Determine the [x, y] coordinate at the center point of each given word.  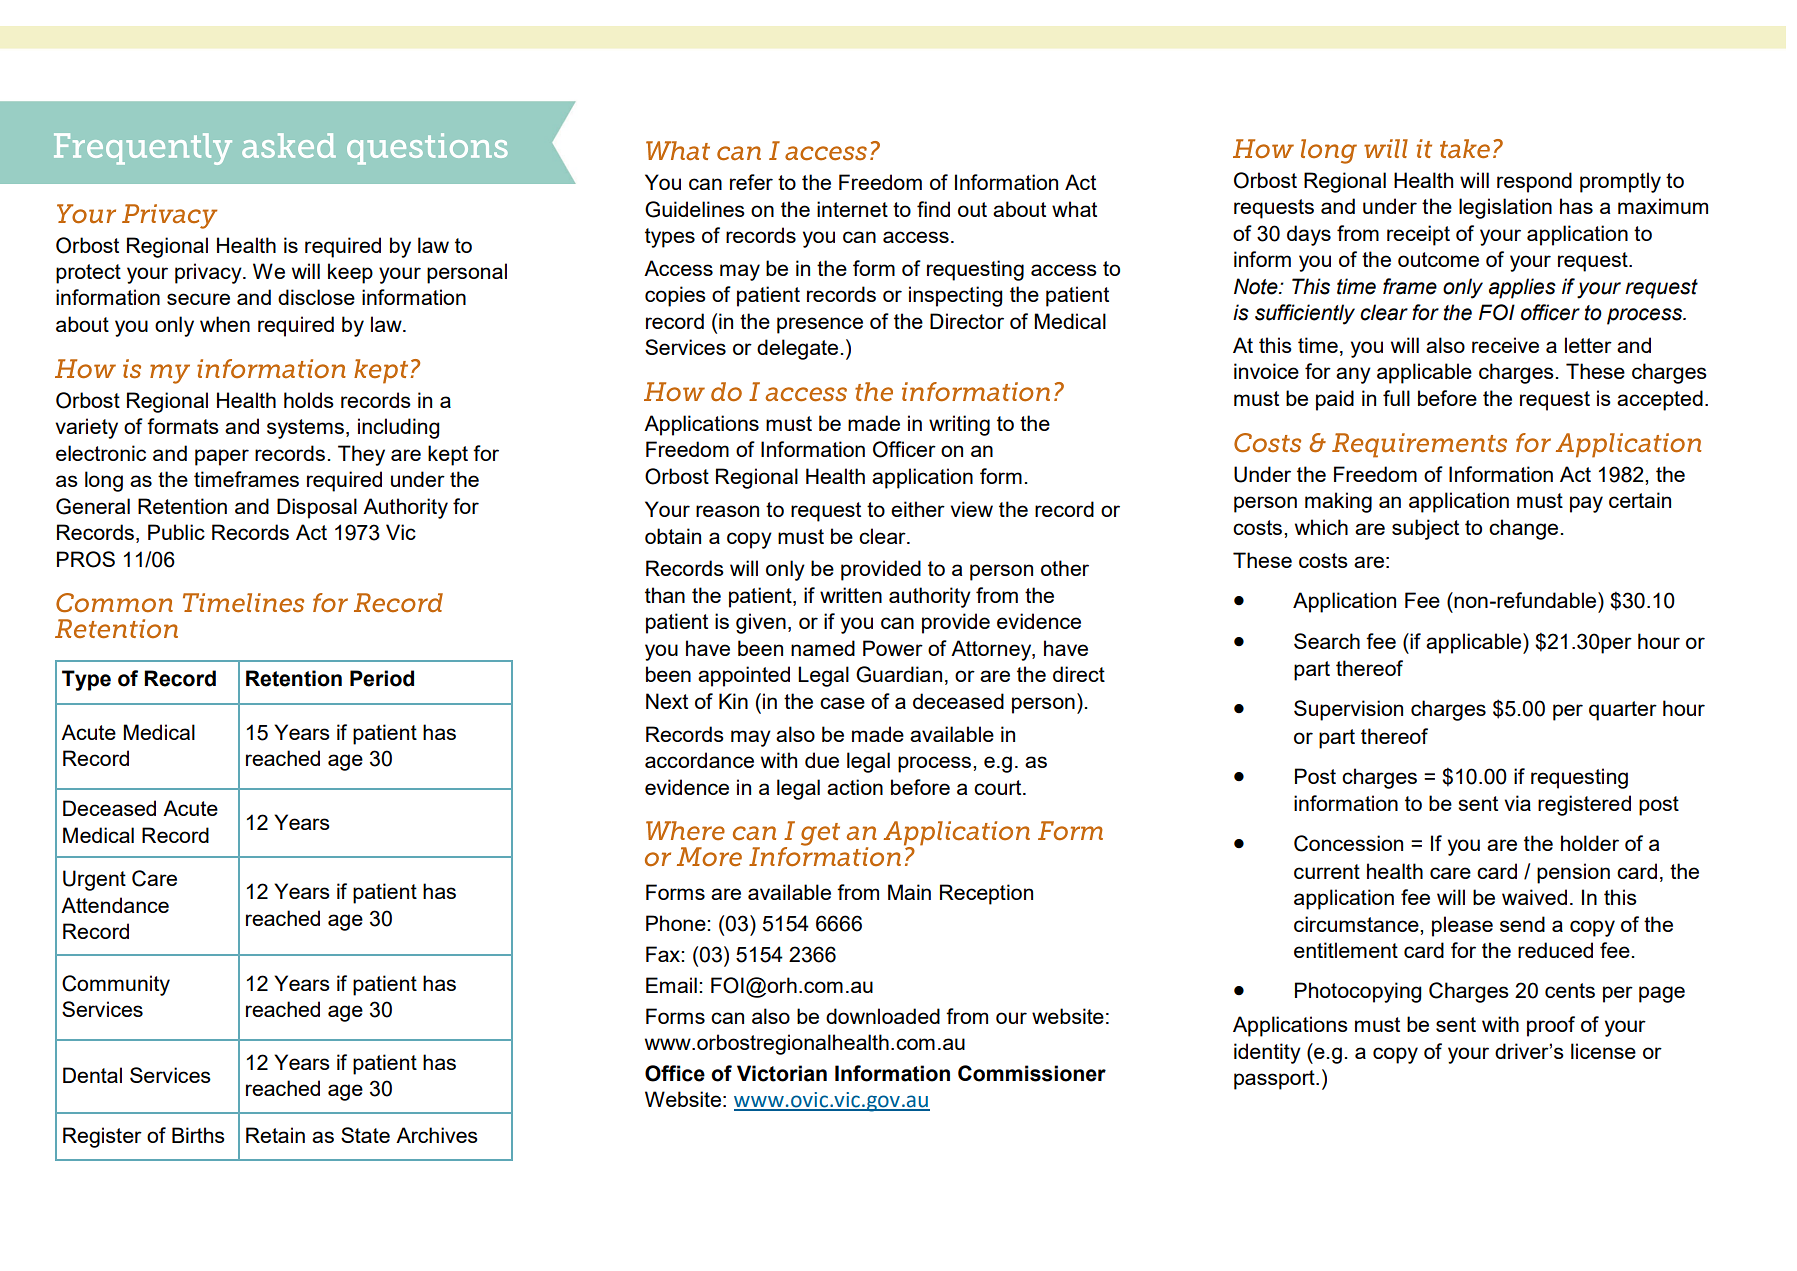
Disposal [317, 508]
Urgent [94, 880]
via [1517, 803]
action [855, 787]
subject [1425, 529]
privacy [209, 273]
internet [852, 209]
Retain [275, 1135]
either [918, 509]
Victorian [782, 1073]
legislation [1505, 208]
